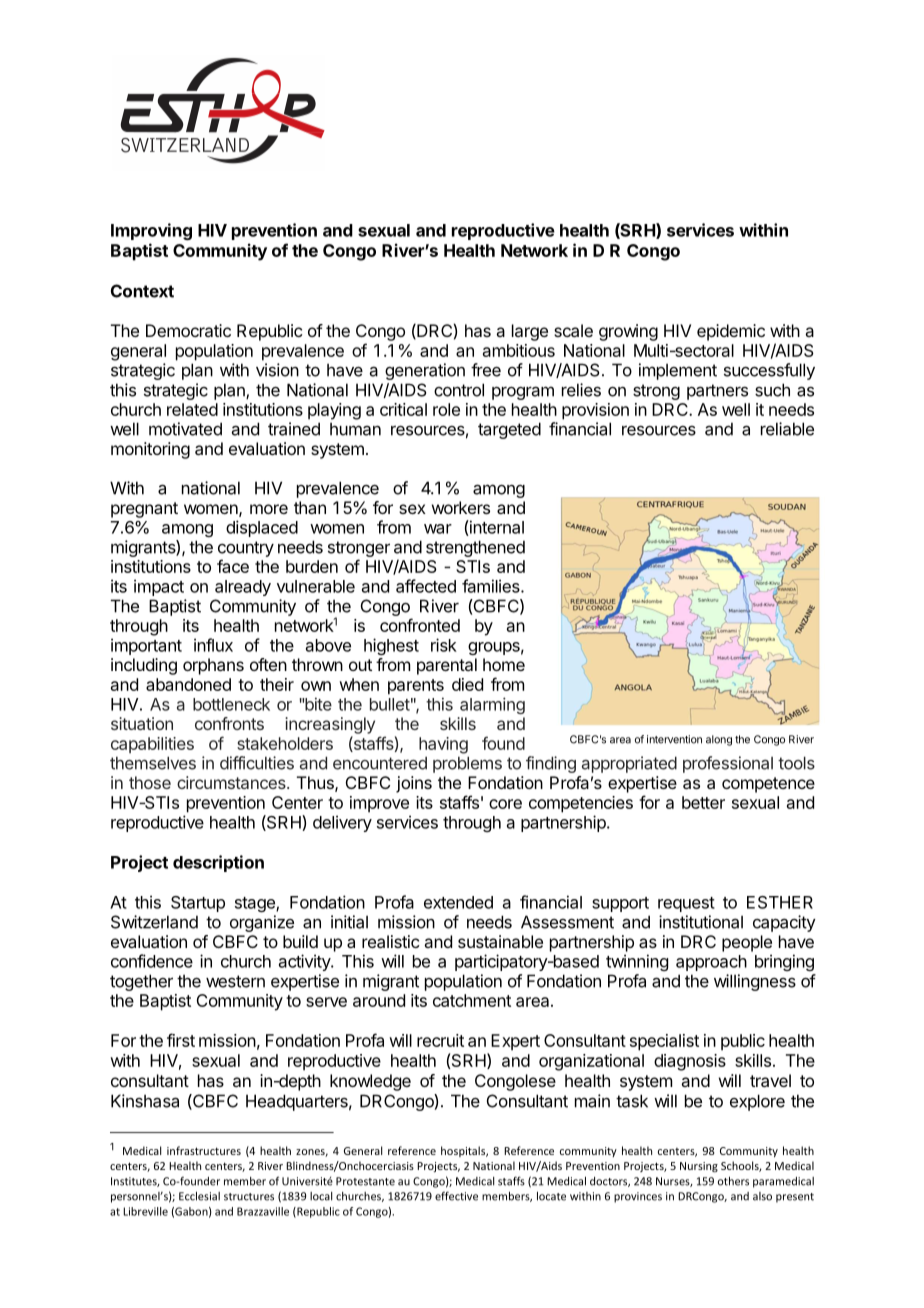 The height and width of the screenshot is (1308, 924). What do you see at coordinates (151, 231) in the screenshot?
I see `Improving` at bounding box center [151, 231].
